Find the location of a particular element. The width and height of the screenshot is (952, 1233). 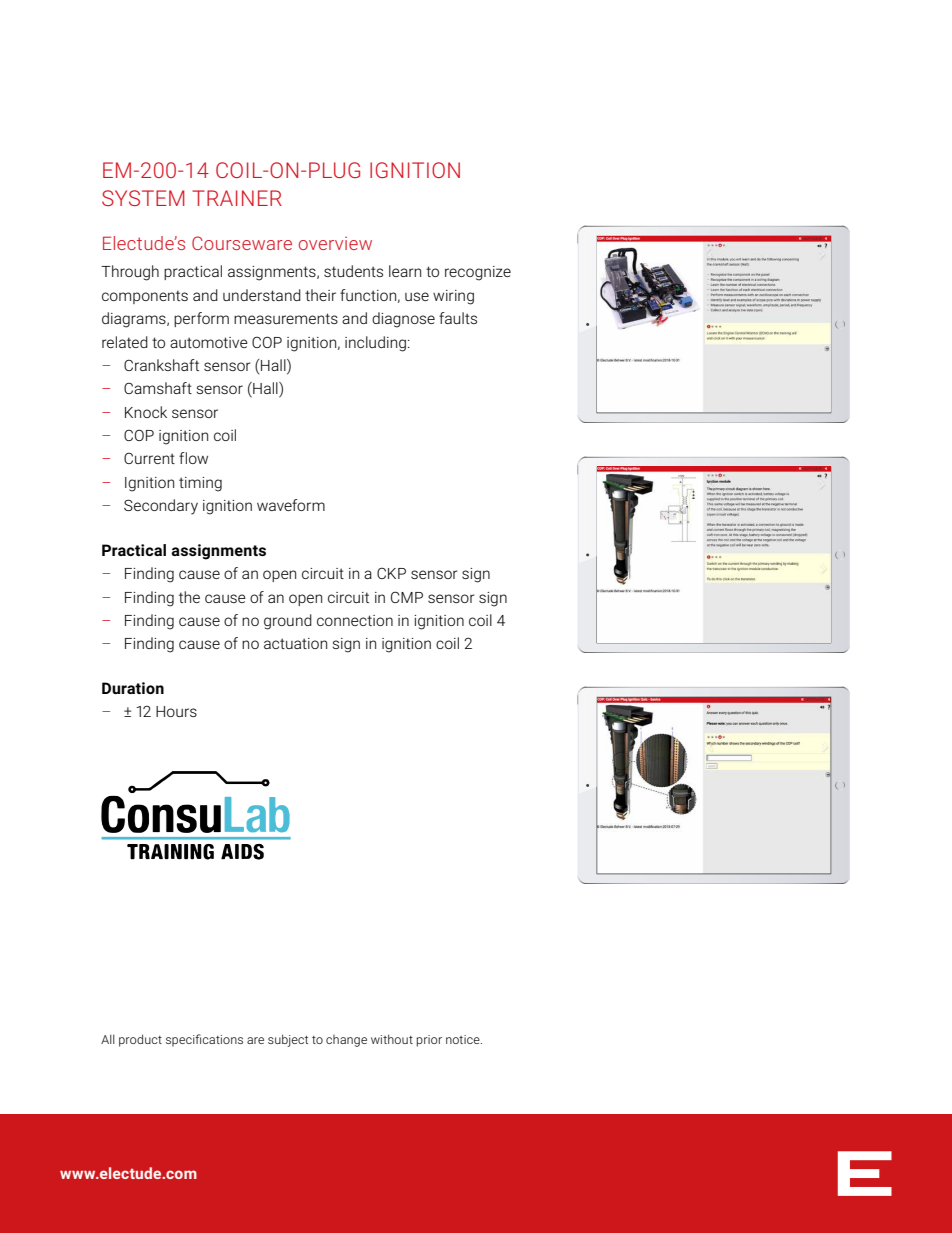

product is located at coordinates (140, 1040).
